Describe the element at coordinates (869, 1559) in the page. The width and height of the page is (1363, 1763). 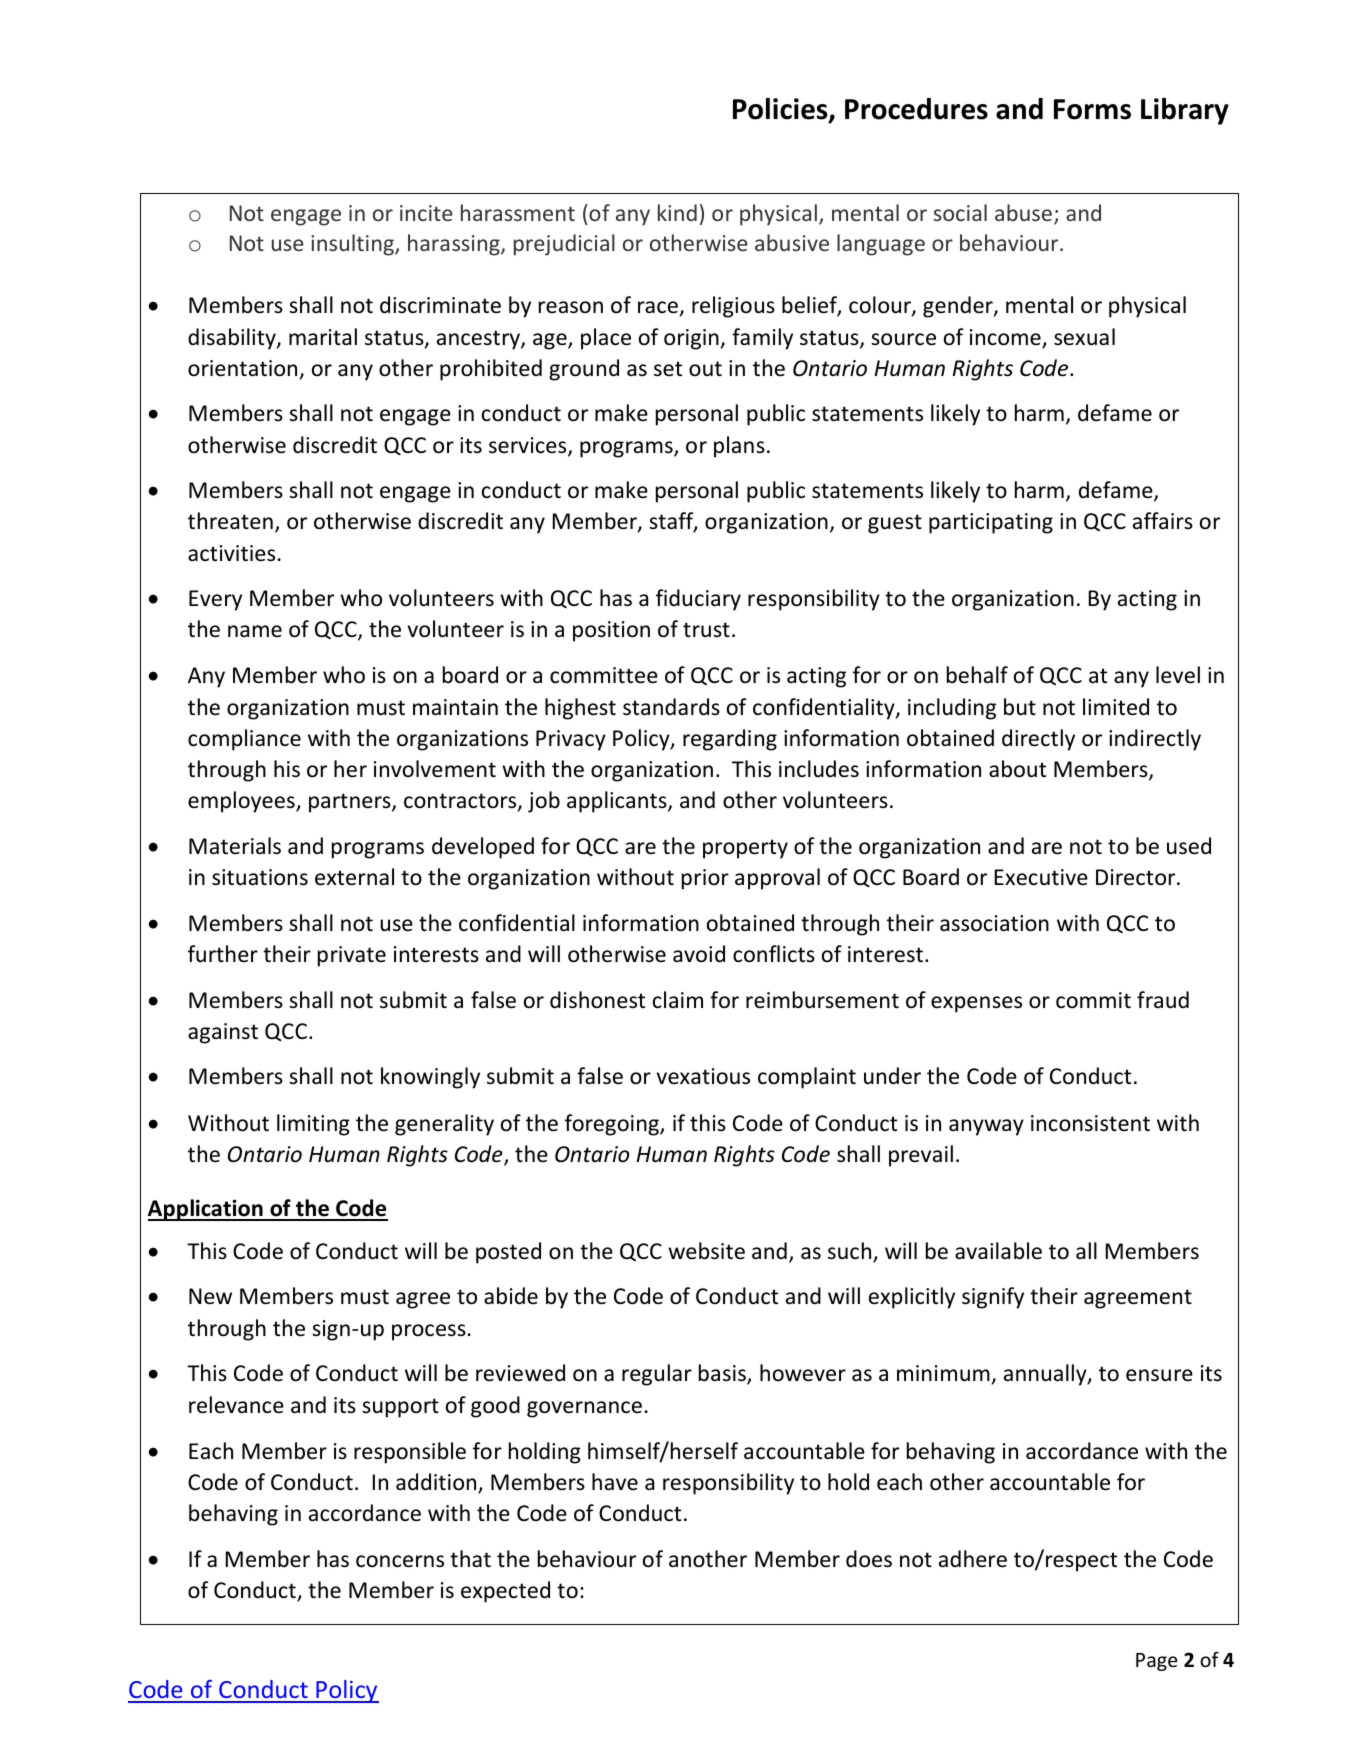
I see `does` at that location.
